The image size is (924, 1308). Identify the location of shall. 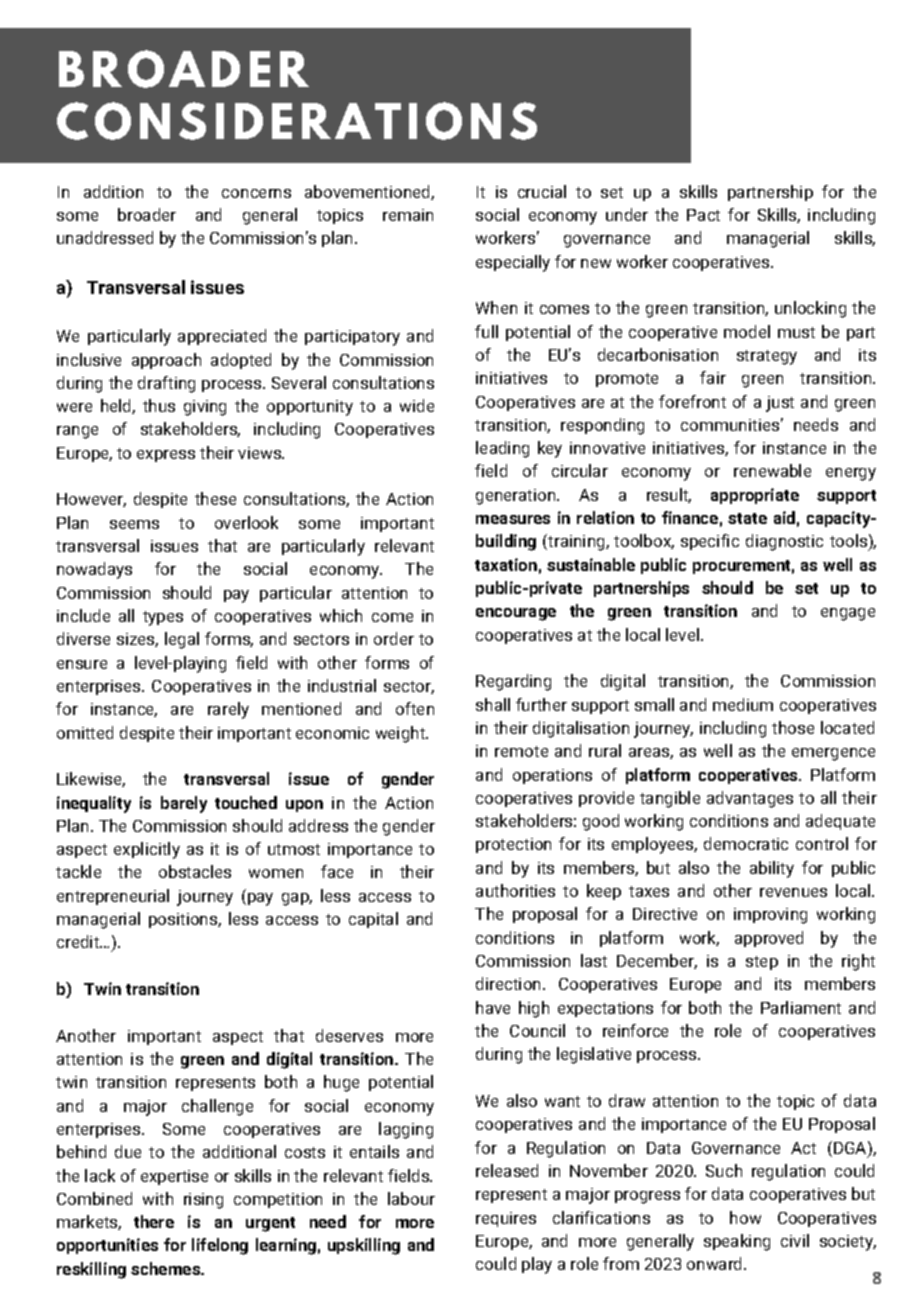
(493, 704).
